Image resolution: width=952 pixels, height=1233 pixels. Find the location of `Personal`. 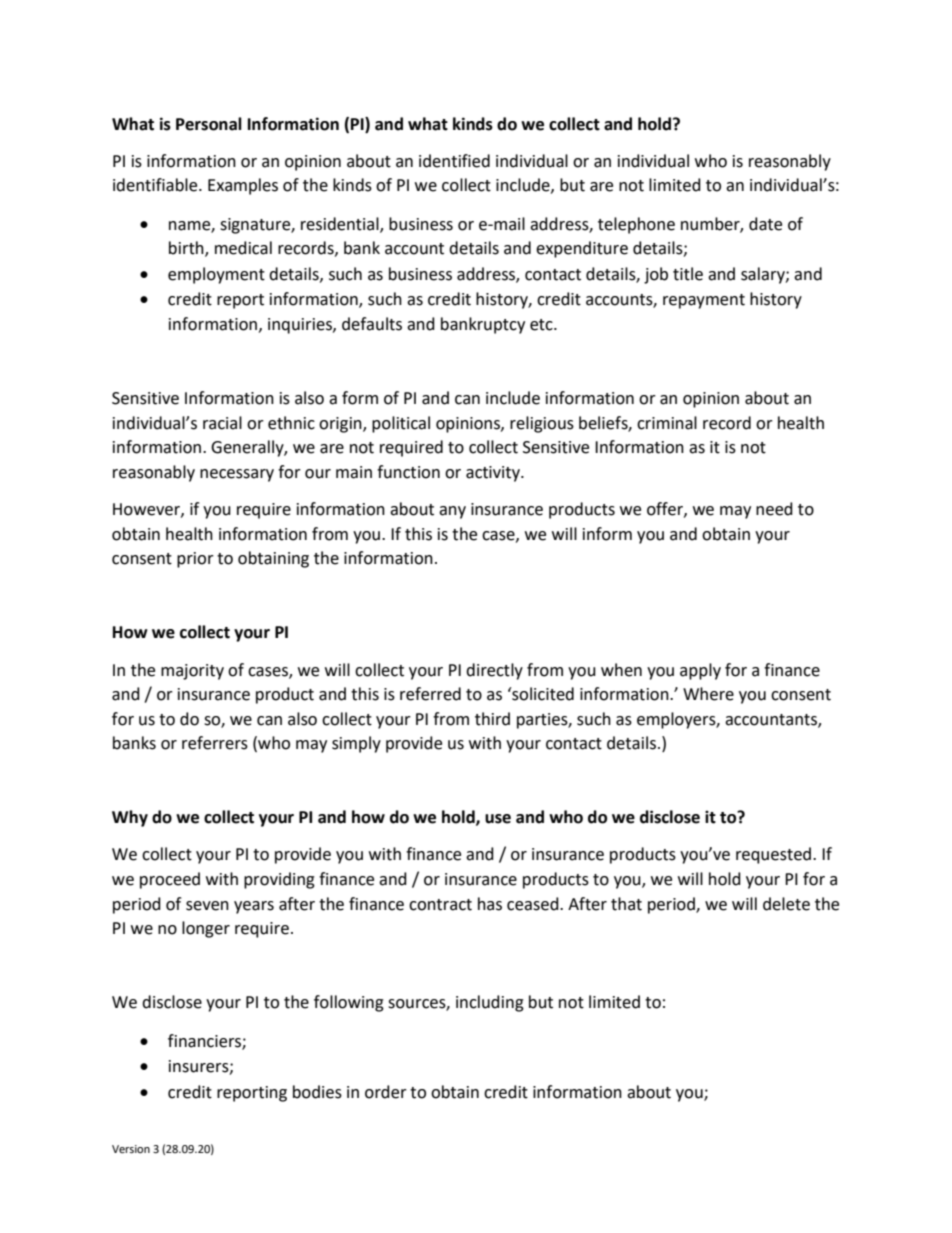

Personal is located at coordinates (209, 124).
